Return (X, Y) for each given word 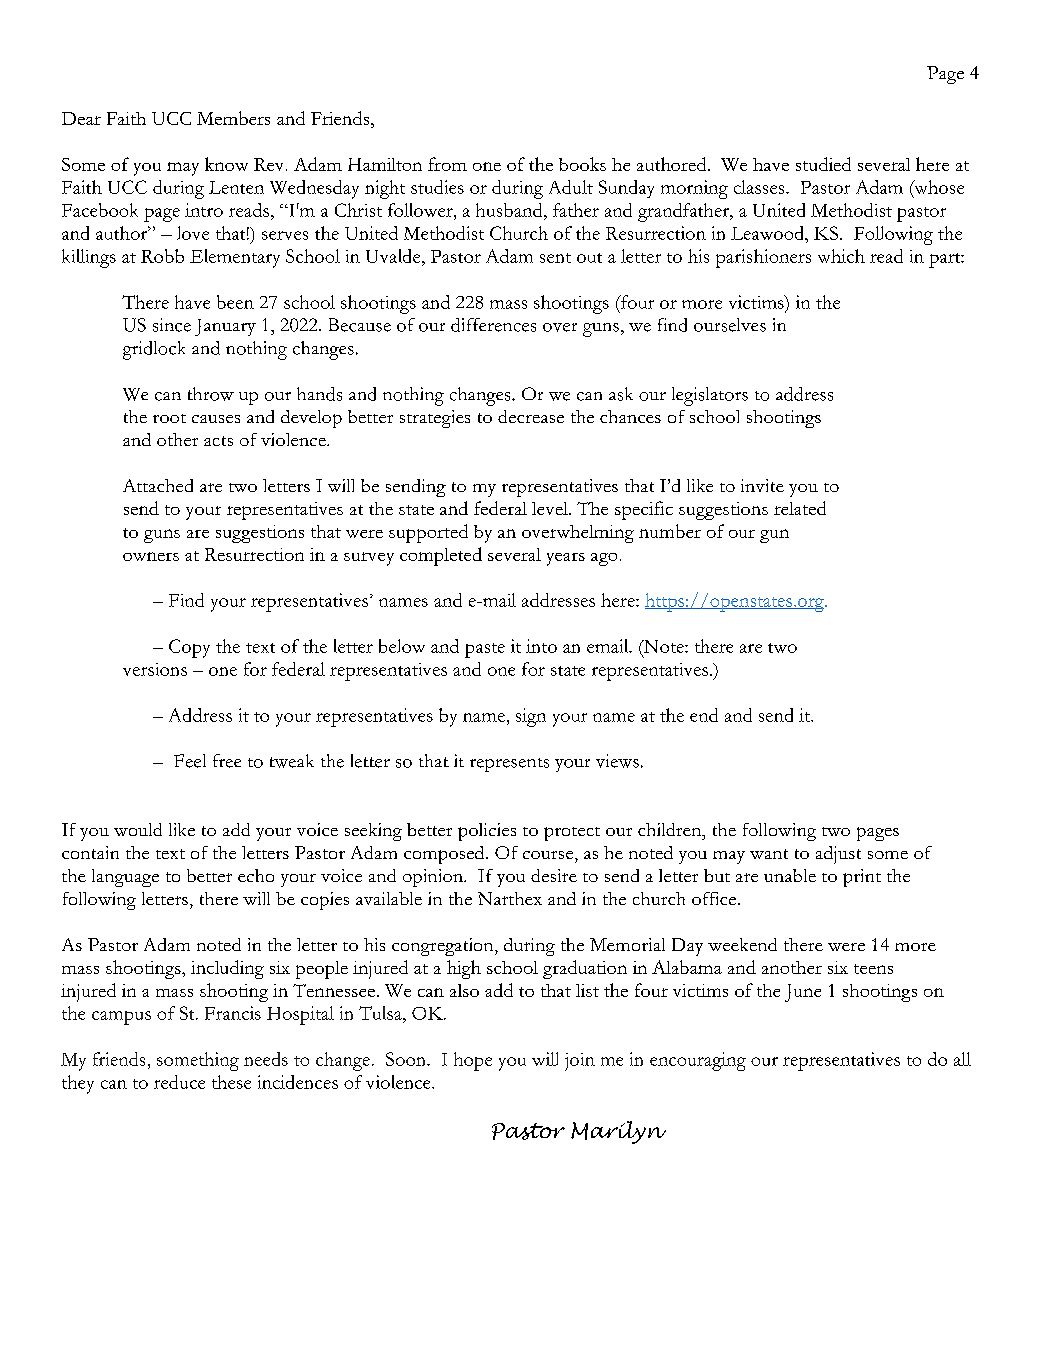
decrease (531, 416)
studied (823, 164)
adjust (838, 855)
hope (473, 1061)
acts (218, 441)
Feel (190, 761)
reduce (179, 1082)
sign (531, 717)
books (582, 164)
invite (762, 485)
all (962, 1059)
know (226, 164)
